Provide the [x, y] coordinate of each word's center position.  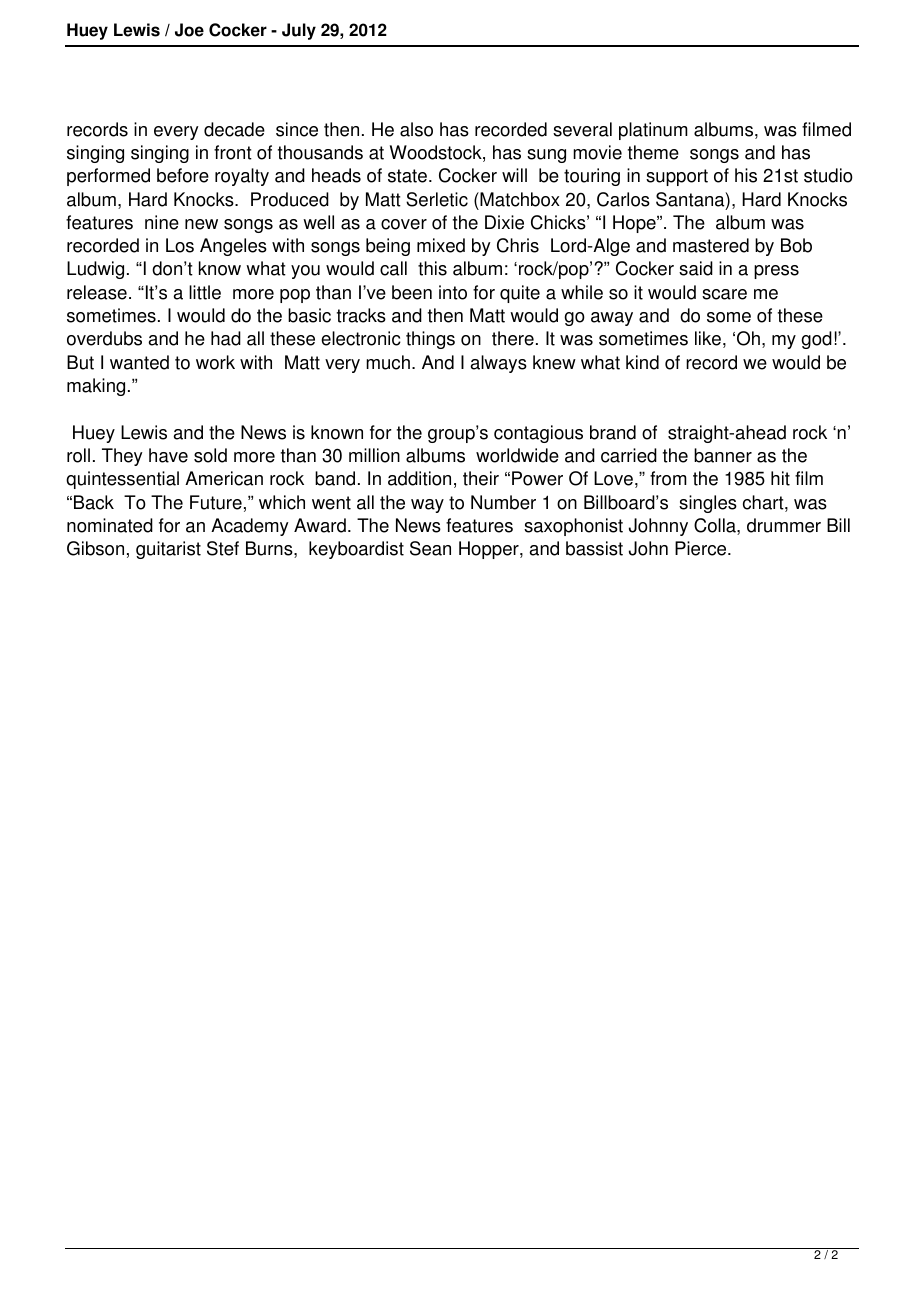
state [407, 176]
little [205, 292]
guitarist [168, 550]
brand [613, 432]
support [677, 177]
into [453, 292]
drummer [784, 525]
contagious [538, 434]
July [299, 31]
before [183, 175]
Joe [189, 30]
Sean [430, 548]
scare [724, 294]
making [96, 387]
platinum [653, 131]
